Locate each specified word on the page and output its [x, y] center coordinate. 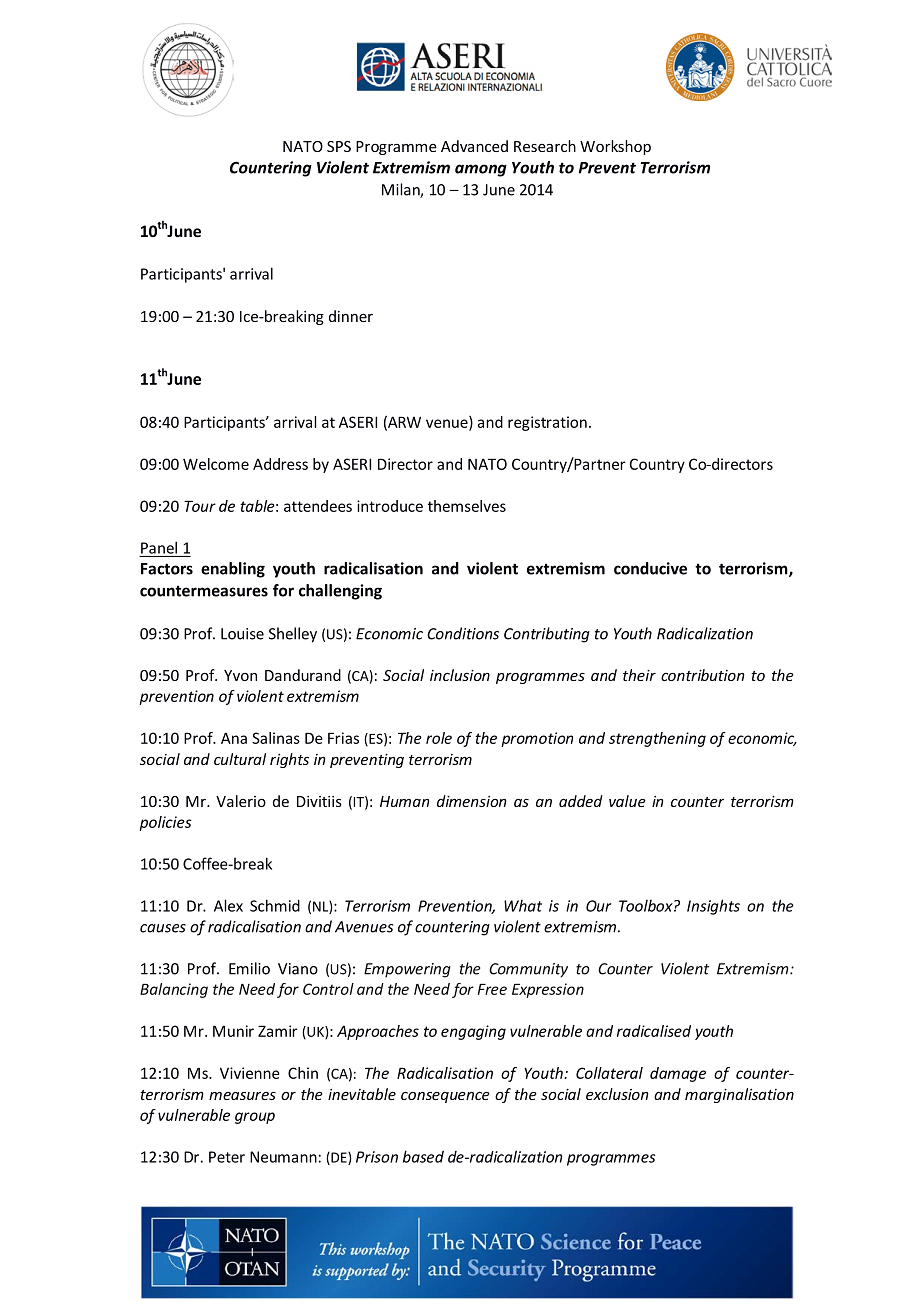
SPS [339, 146]
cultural [240, 759]
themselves [467, 506]
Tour [200, 506]
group [255, 1118]
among [481, 170]
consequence [445, 1097]
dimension [471, 801]
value [627, 801]
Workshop [615, 147]
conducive [650, 568]
